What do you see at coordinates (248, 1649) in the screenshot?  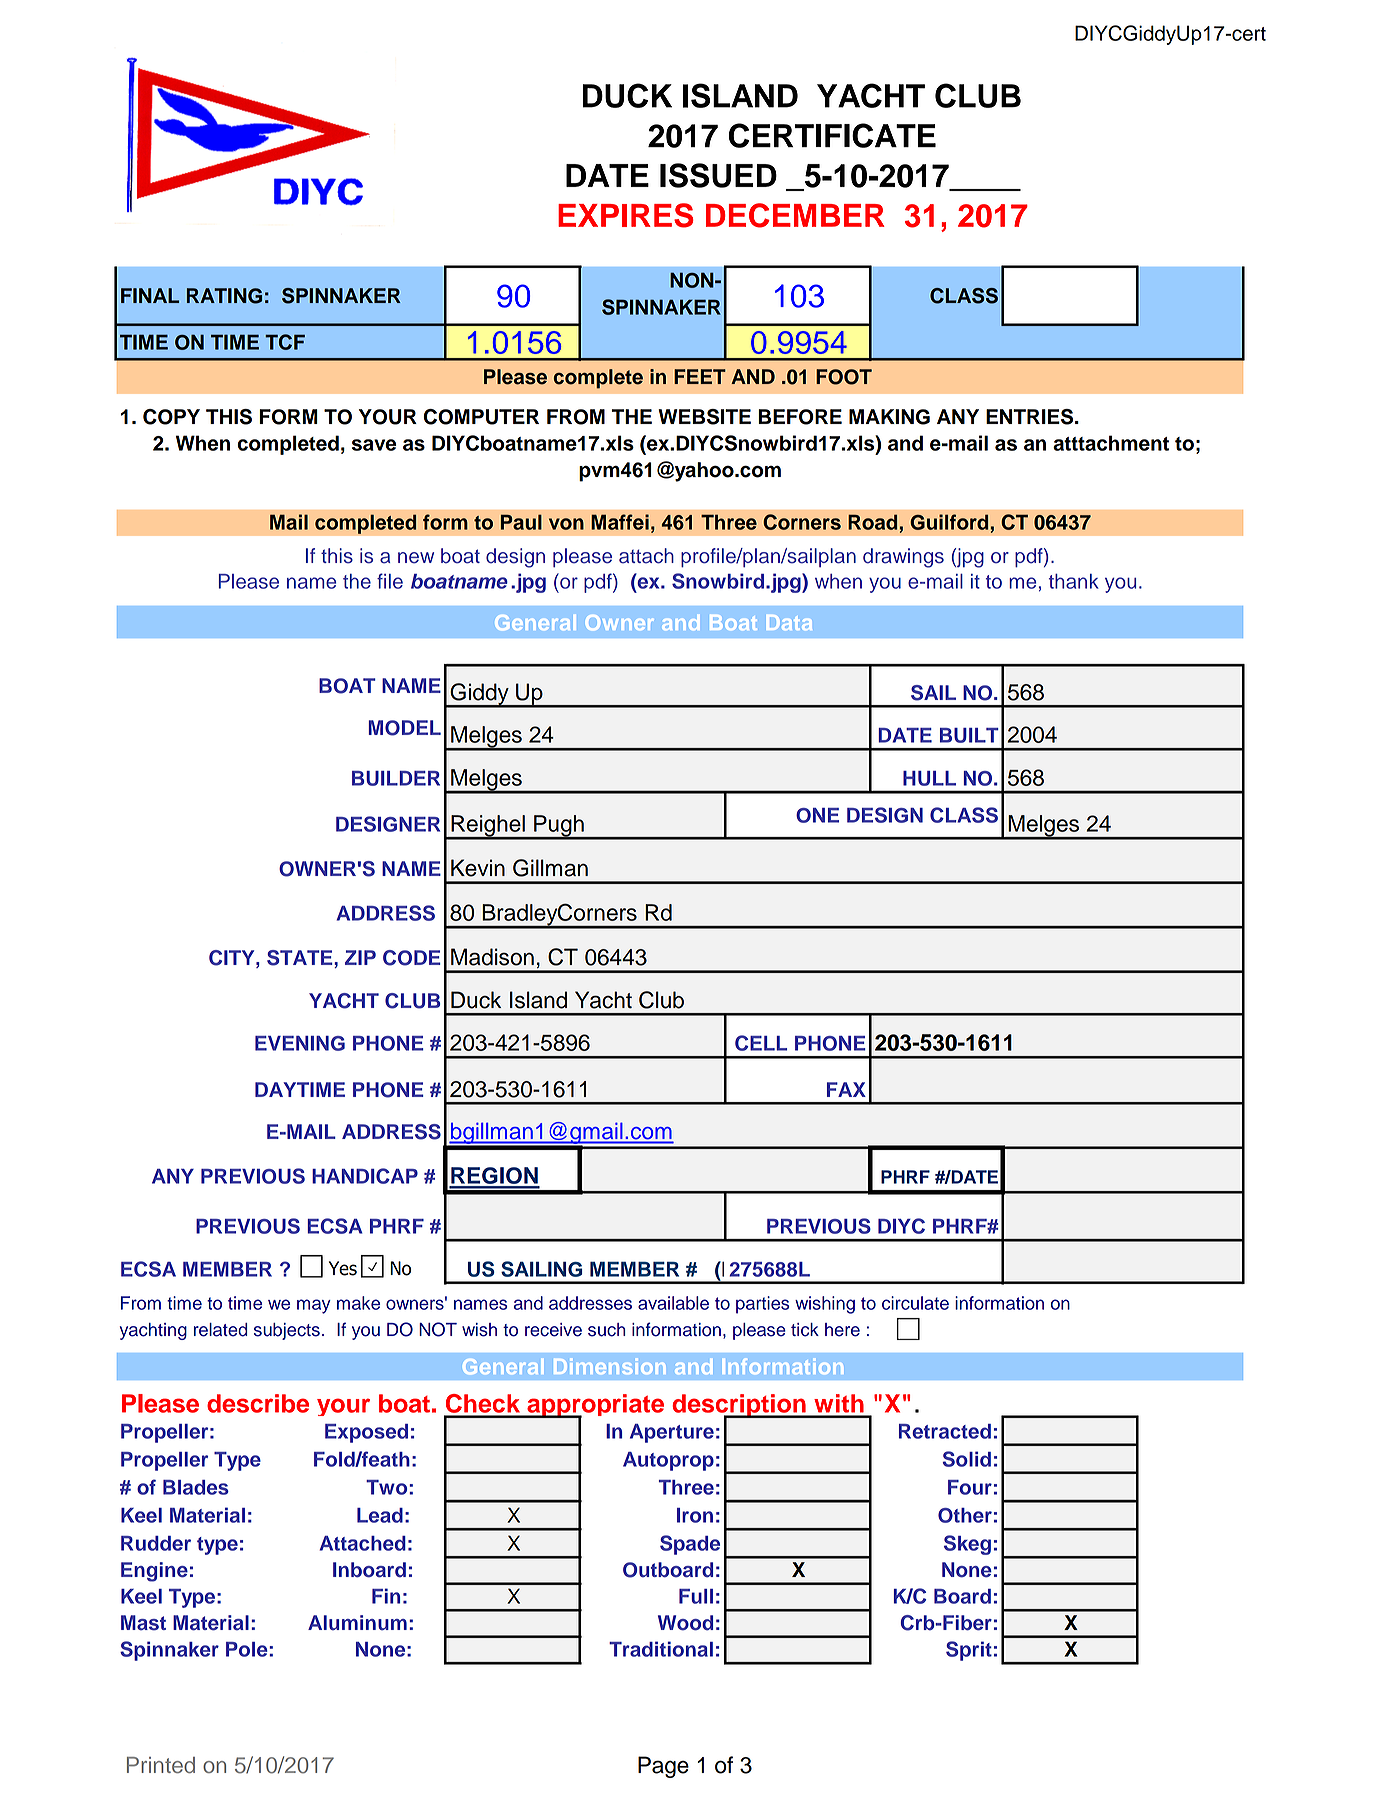 I see `Pole` at bounding box center [248, 1649].
